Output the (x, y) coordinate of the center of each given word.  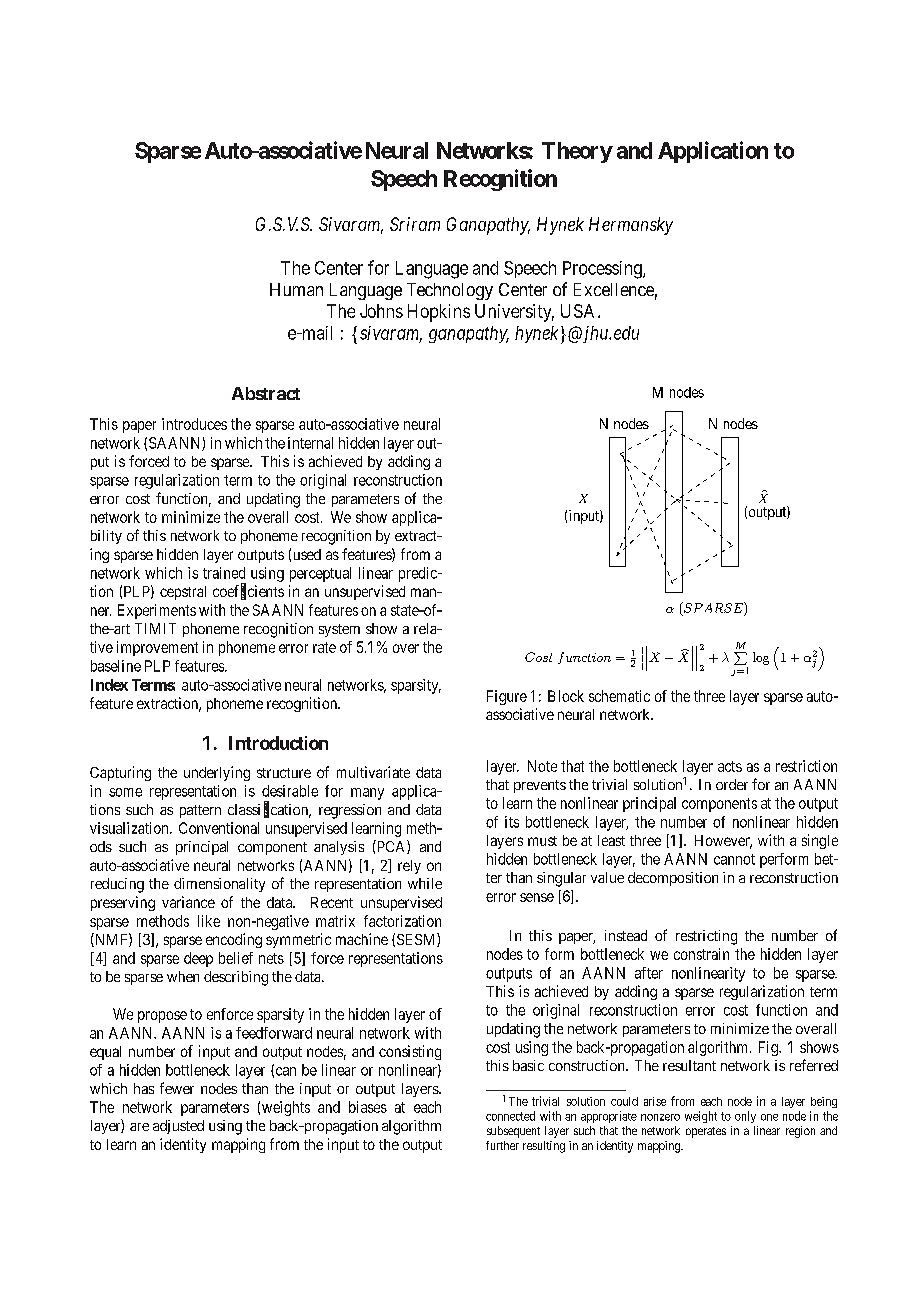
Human (296, 289)
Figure (507, 697)
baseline (116, 666)
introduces (194, 424)
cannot (734, 859)
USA (580, 311)
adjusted (178, 1127)
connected (510, 1116)
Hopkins (439, 313)
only (745, 1117)
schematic (619, 696)
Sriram (415, 224)
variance (188, 902)
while (425, 883)
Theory (577, 152)
